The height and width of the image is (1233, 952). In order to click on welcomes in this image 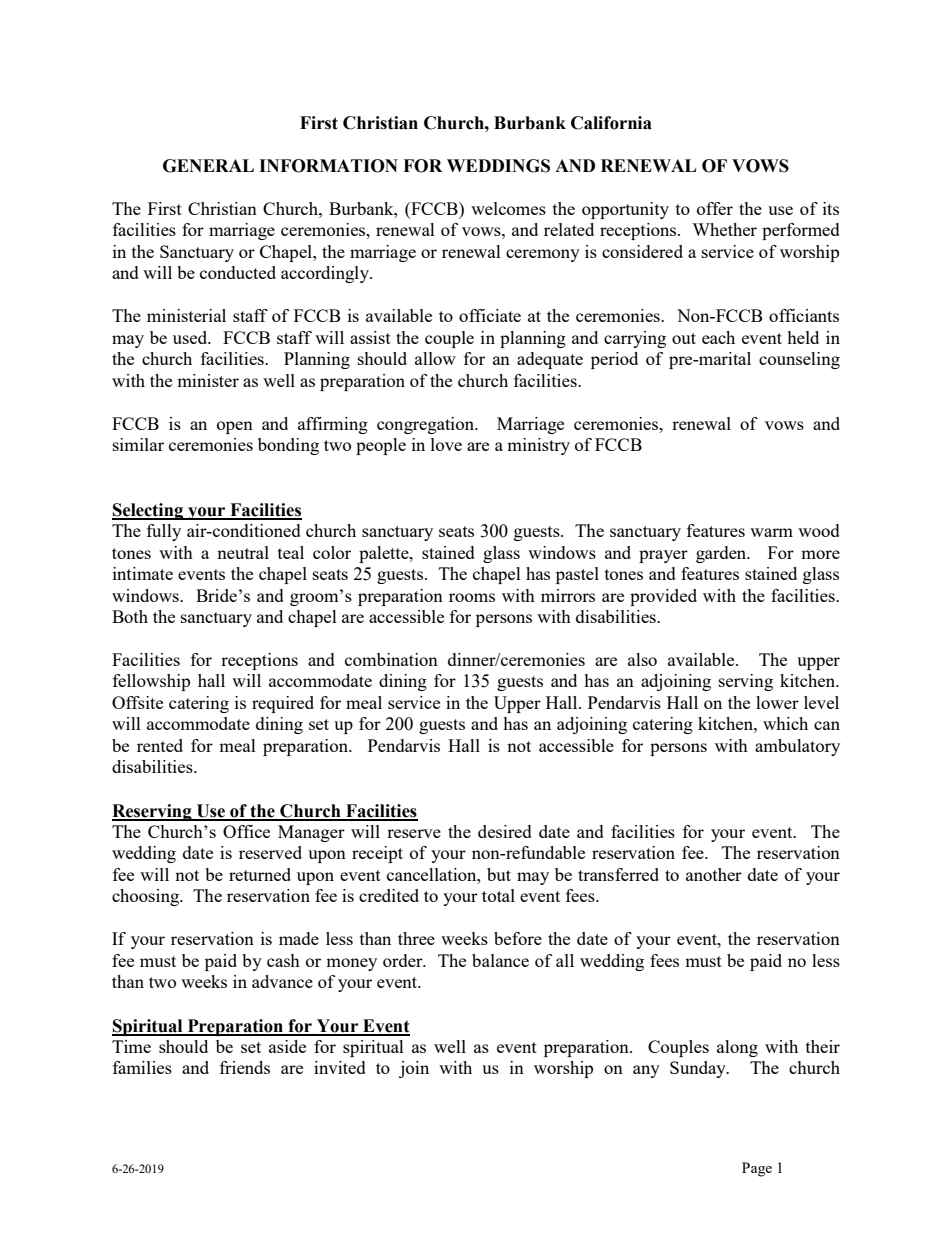, I will do `click(508, 208)`.
